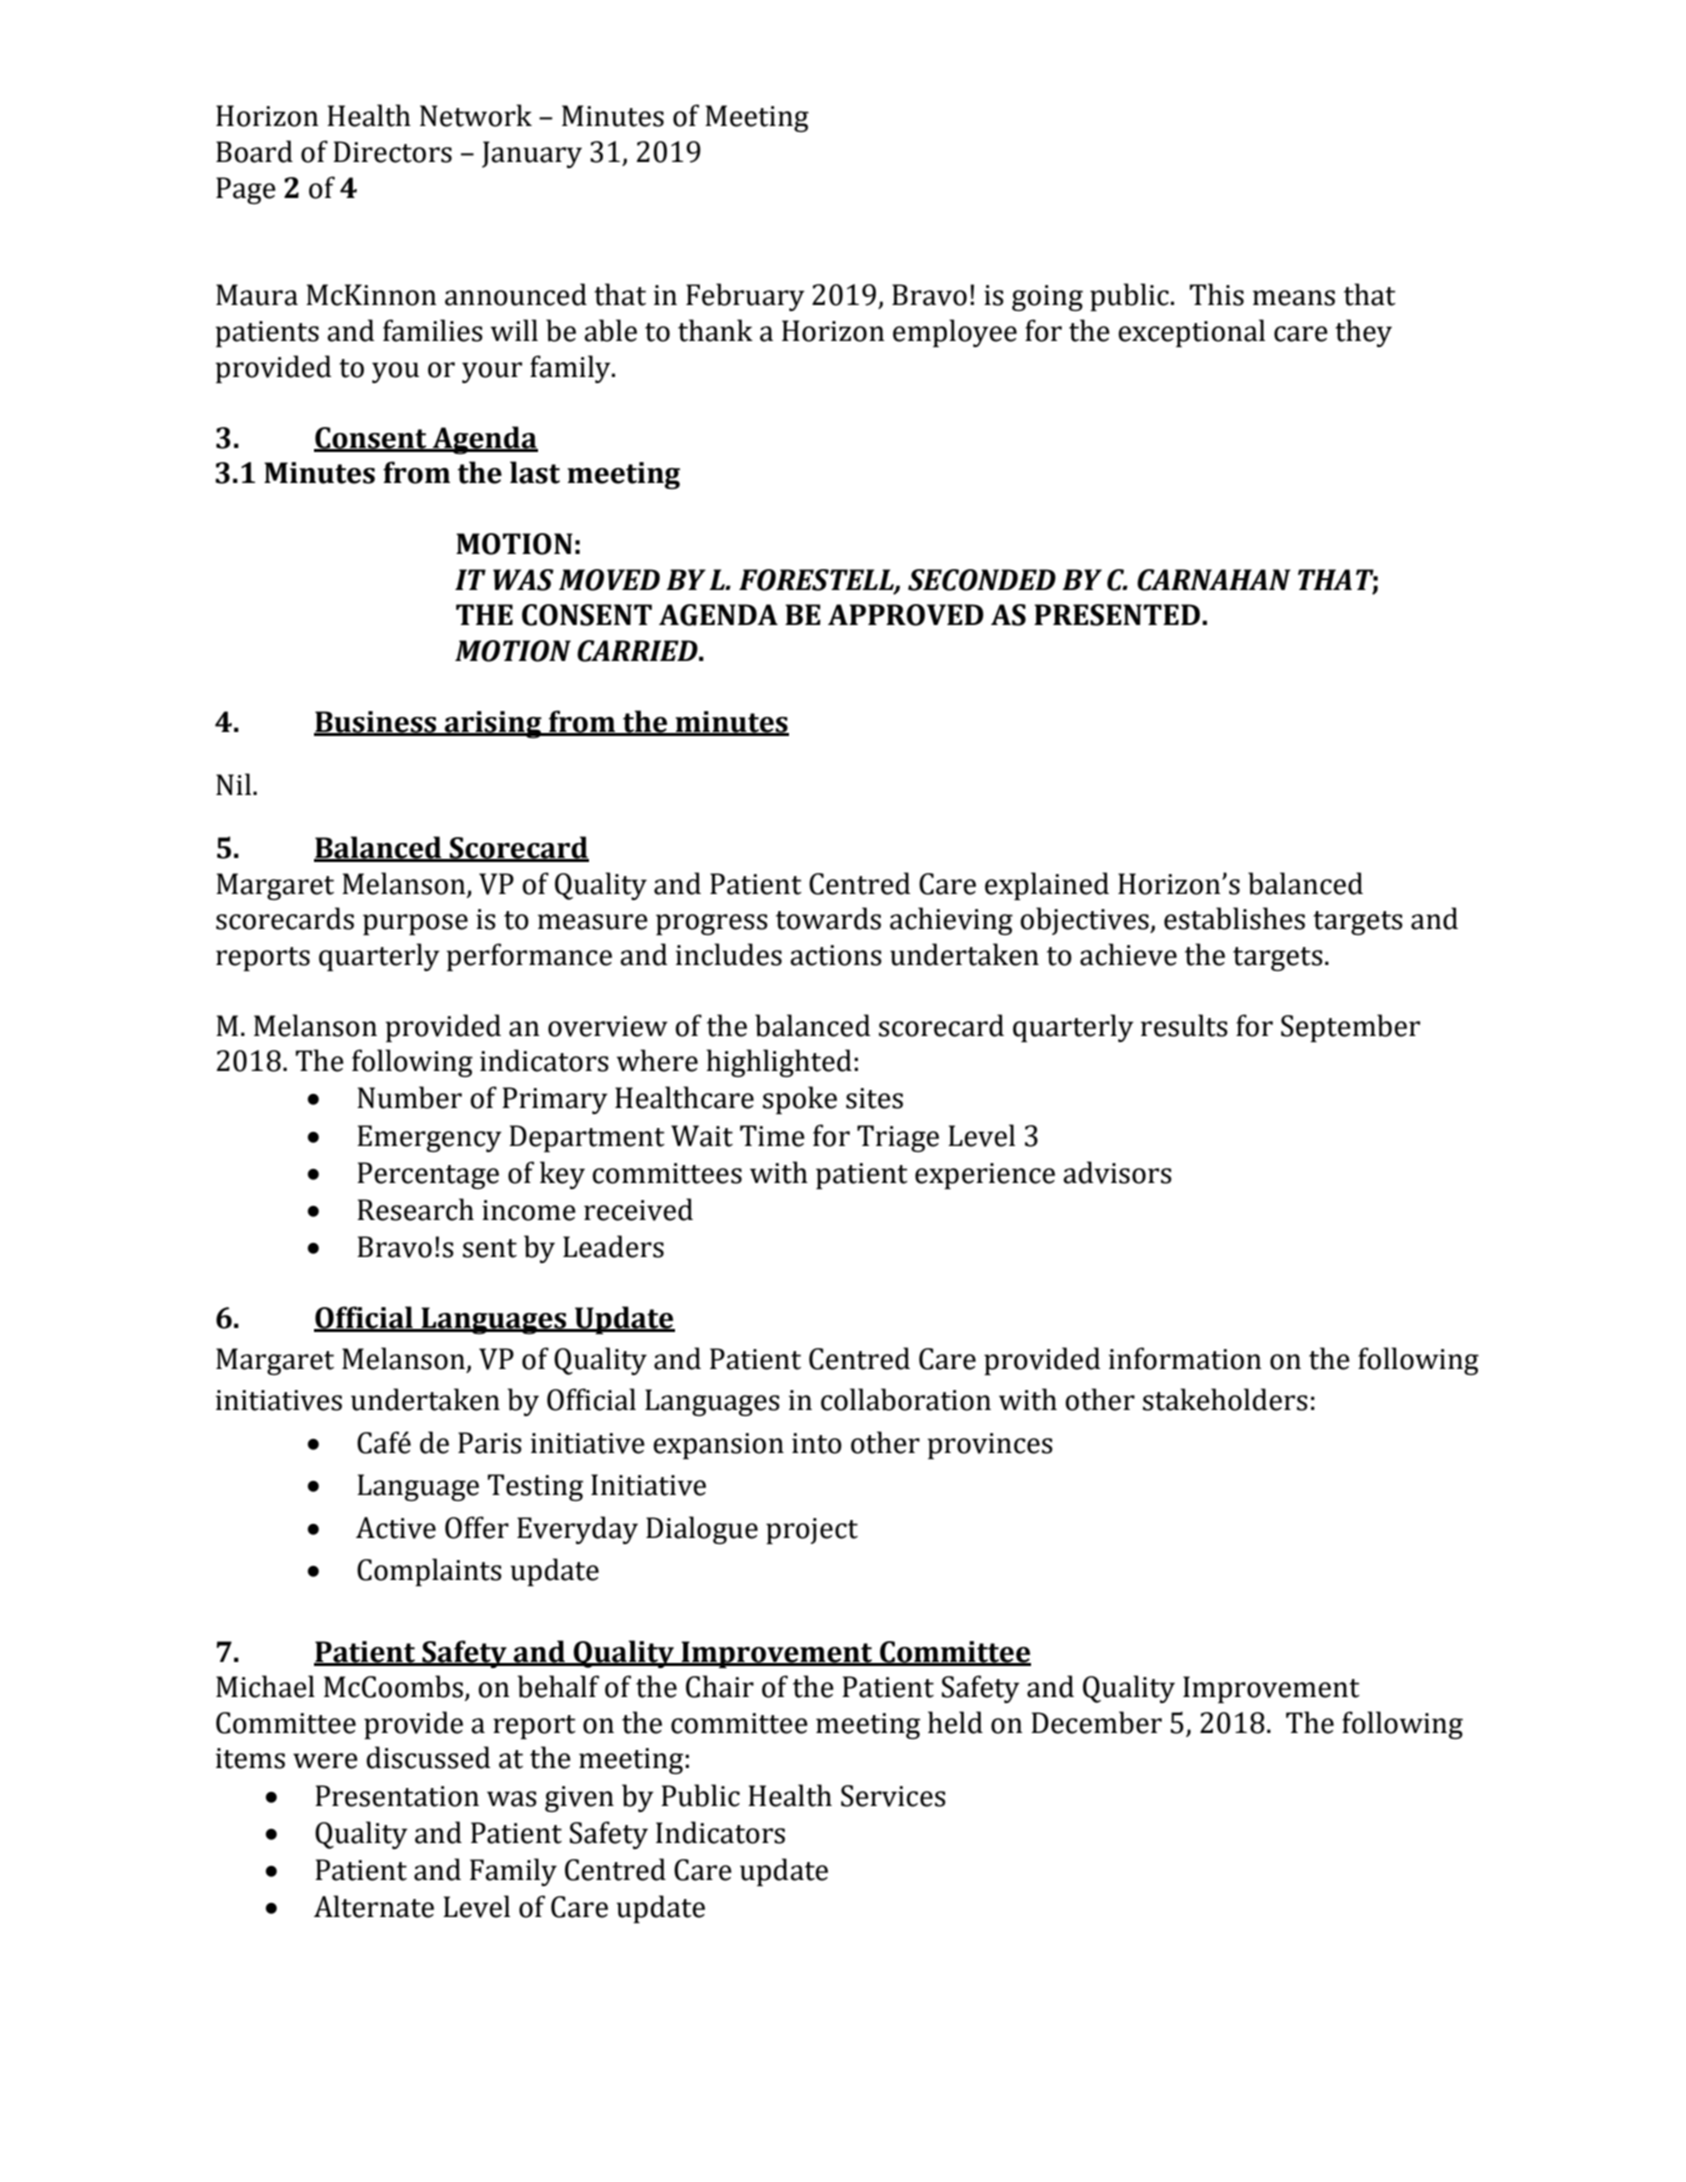 Image resolution: width=1686 pixels, height=2182 pixels. I want to click on project, so click(812, 1531).
